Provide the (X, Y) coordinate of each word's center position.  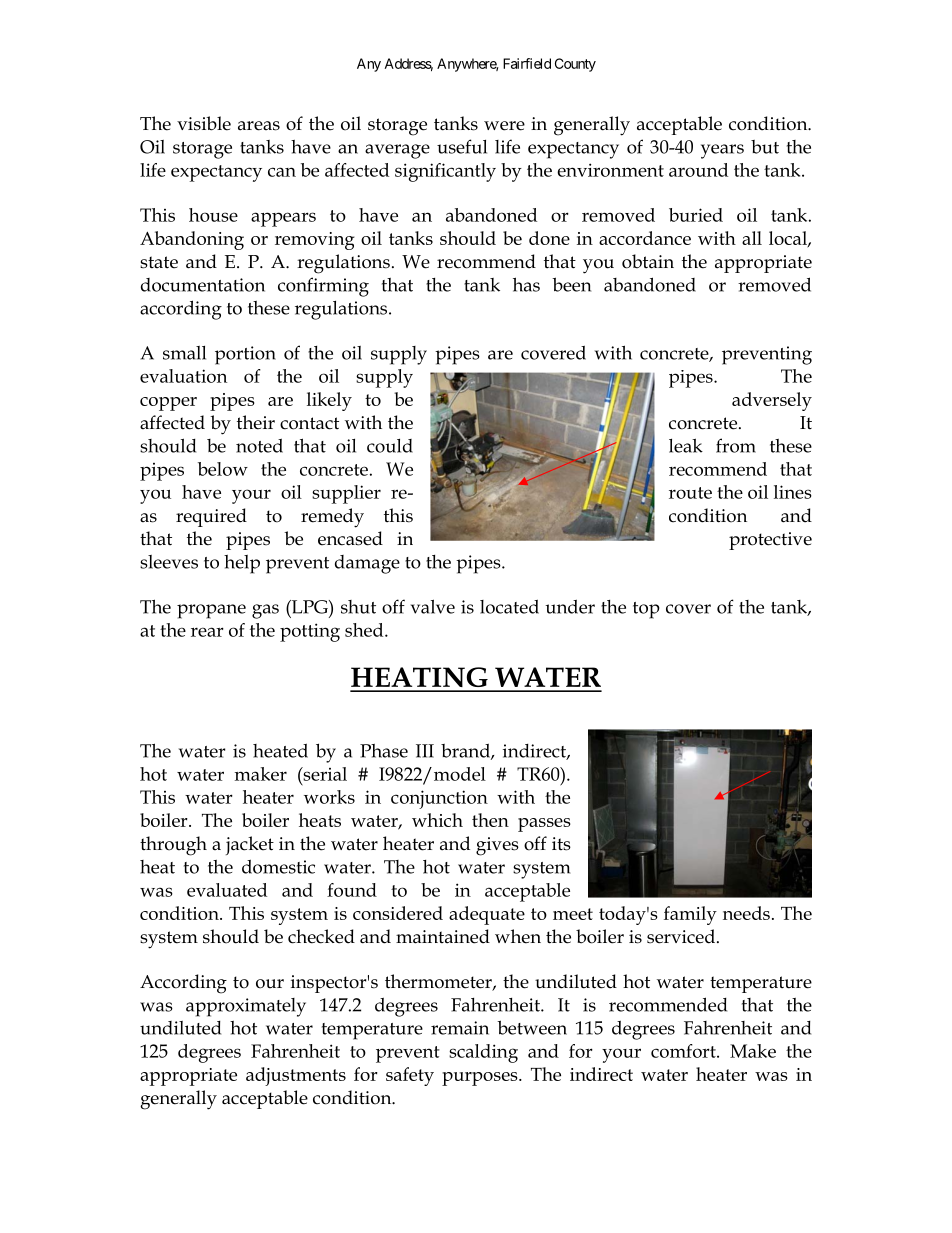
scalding (483, 1053)
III (425, 751)
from (736, 445)
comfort (684, 1051)
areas (259, 126)
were (504, 126)
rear (207, 632)
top (646, 610)
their (256, 422)
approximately (246, 1007)
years (722, 151)
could (390, 446)
